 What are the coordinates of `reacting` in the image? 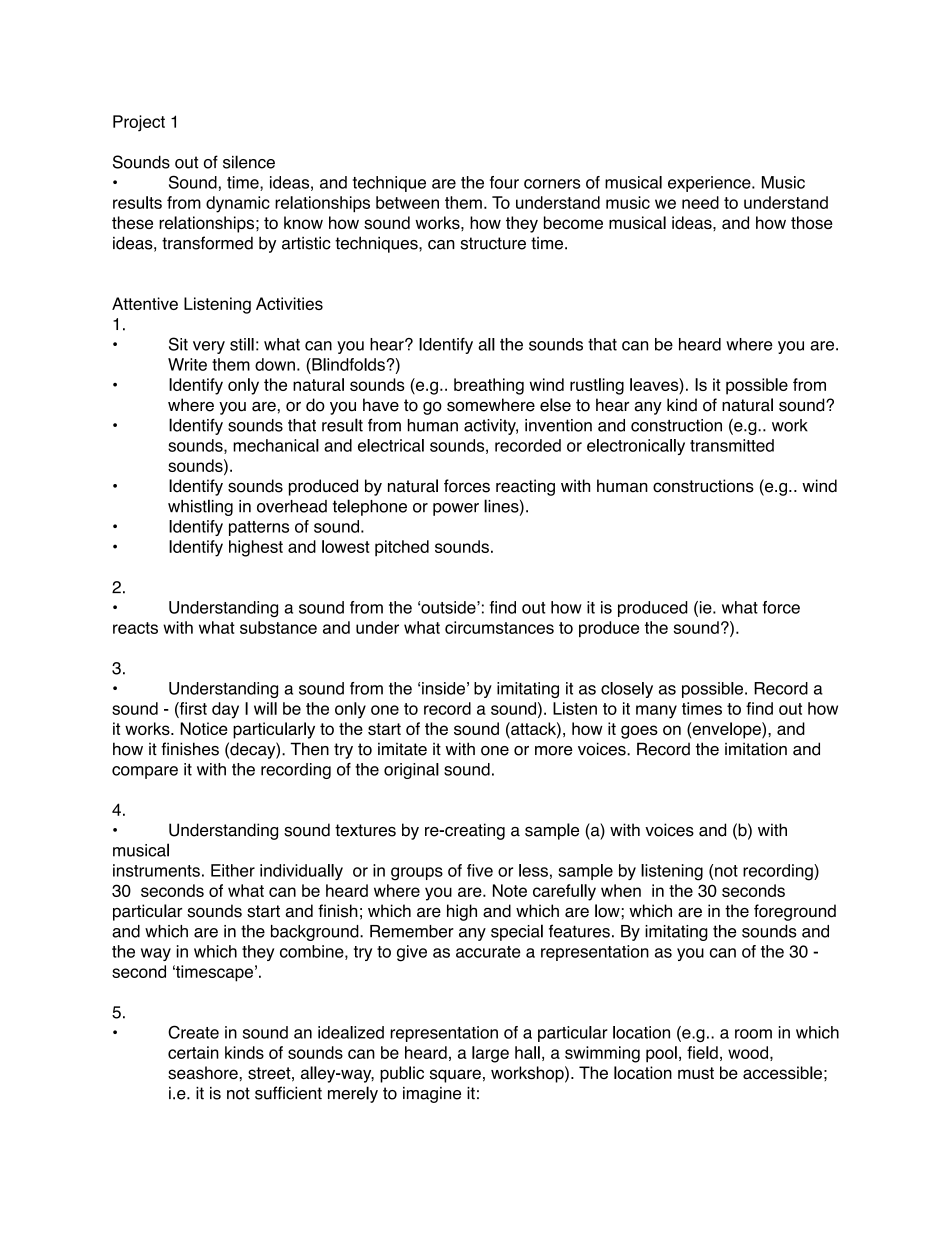 It's located at (525, 487).
